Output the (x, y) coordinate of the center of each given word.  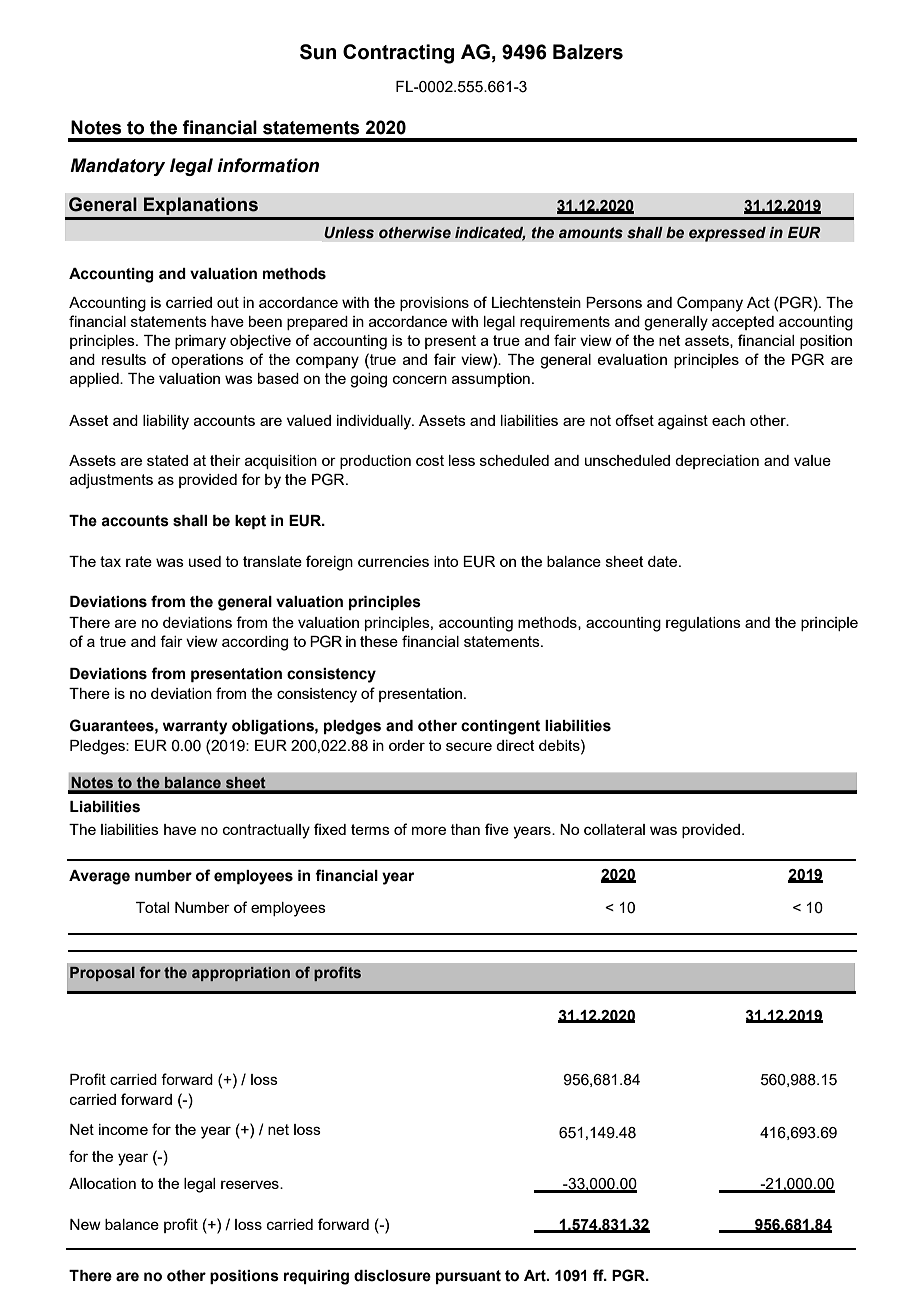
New (85, 1224)
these (379, 641)
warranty (195, 727)
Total (152, 907)
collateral (614, 829)
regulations (703, 624)
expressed (727, 234)
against (683, 422)
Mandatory (117, 167)
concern (420, 379)
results (124, 359)
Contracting (398, 54)
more (429, 830)
